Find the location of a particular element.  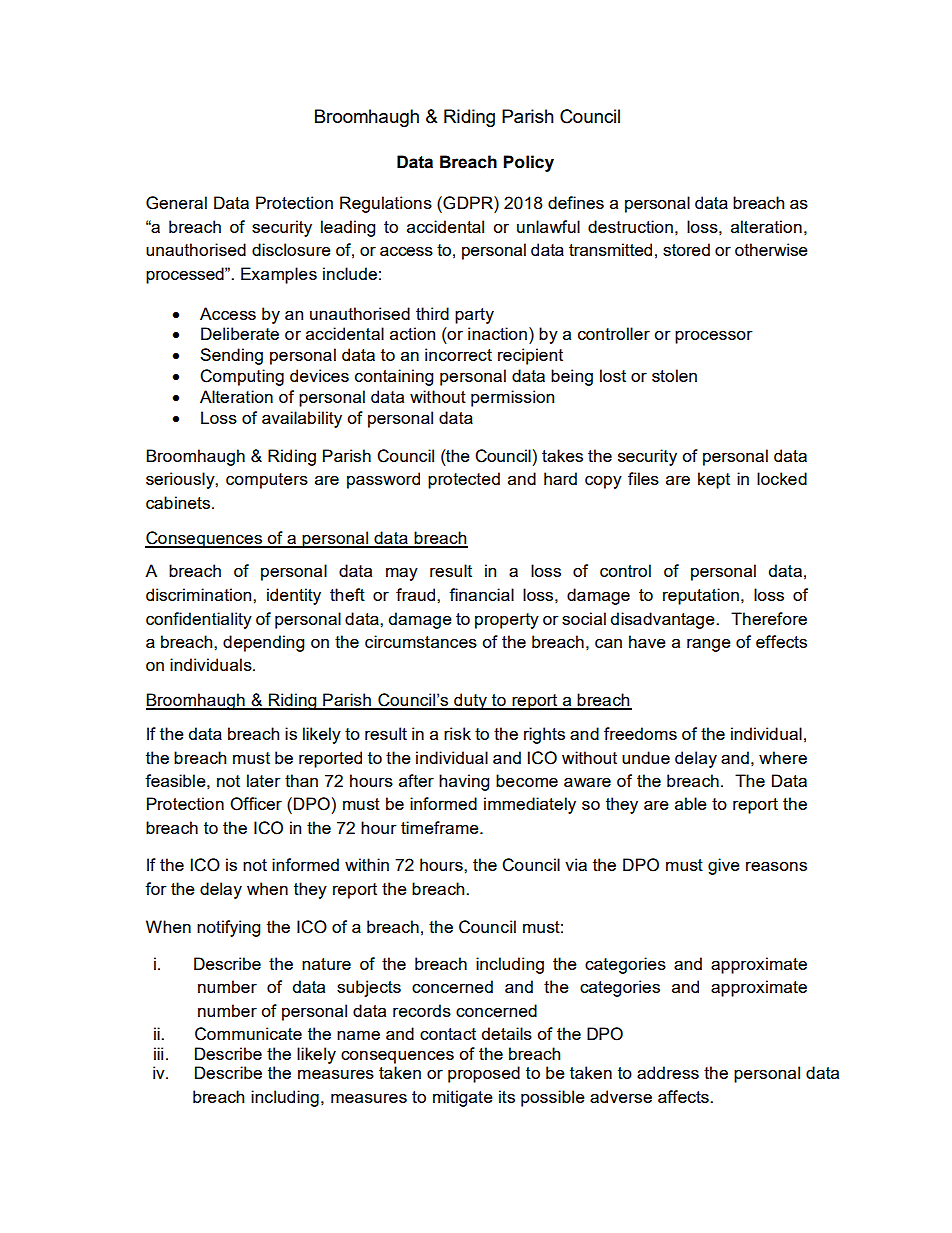

Policy is located at coordinates (528, 163).
